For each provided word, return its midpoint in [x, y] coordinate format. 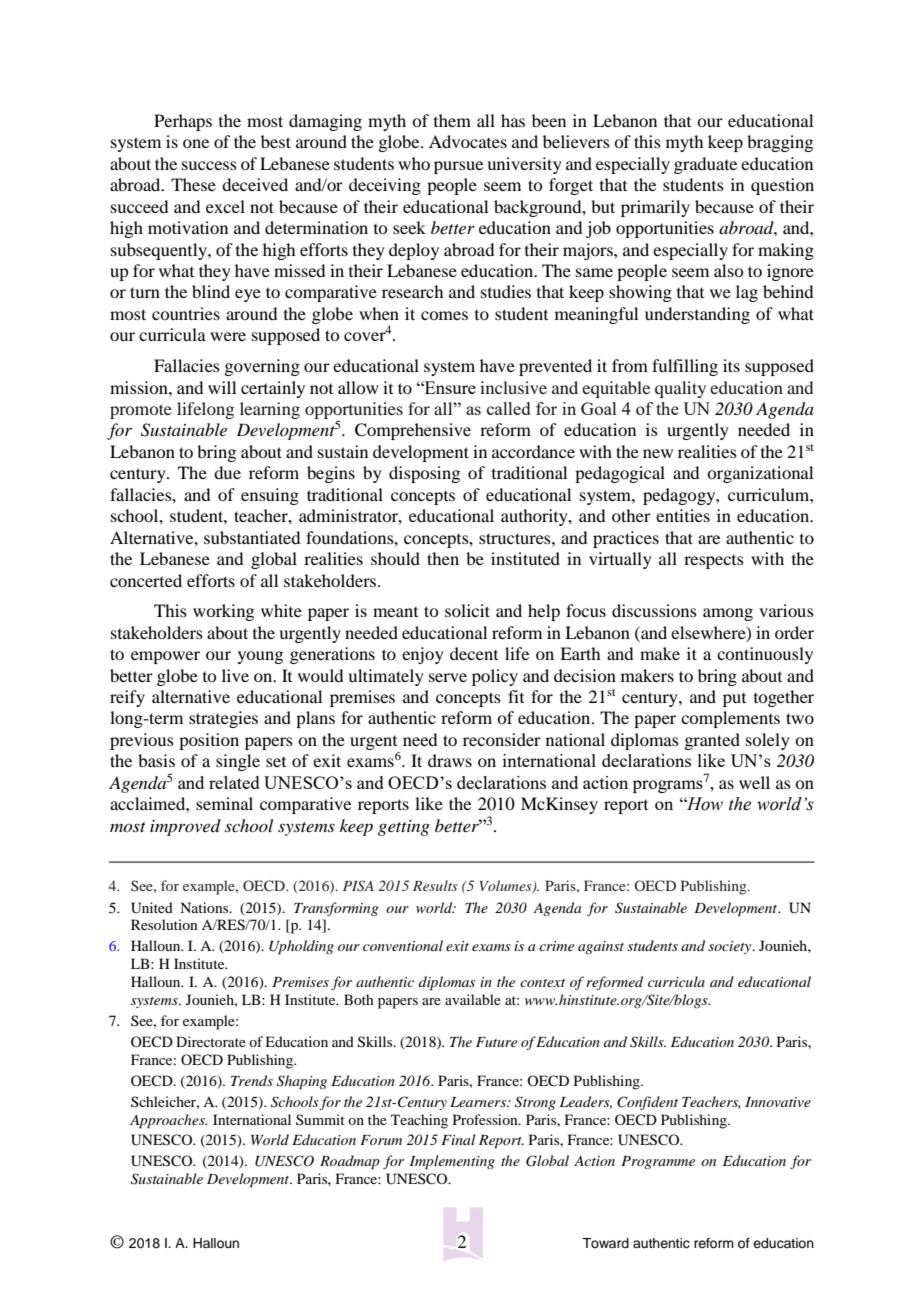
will [222, 387]
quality [680, 389]
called [508, 408]
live [235, 675]
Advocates [468, 141]
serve [448, 677]
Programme [658, 1162]
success [209, 165]
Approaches [168, 1121]
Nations [205, 907]
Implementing [452, 1162]
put [734, 700]
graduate [705, 165]
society [731, 947]
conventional [403, 945]
